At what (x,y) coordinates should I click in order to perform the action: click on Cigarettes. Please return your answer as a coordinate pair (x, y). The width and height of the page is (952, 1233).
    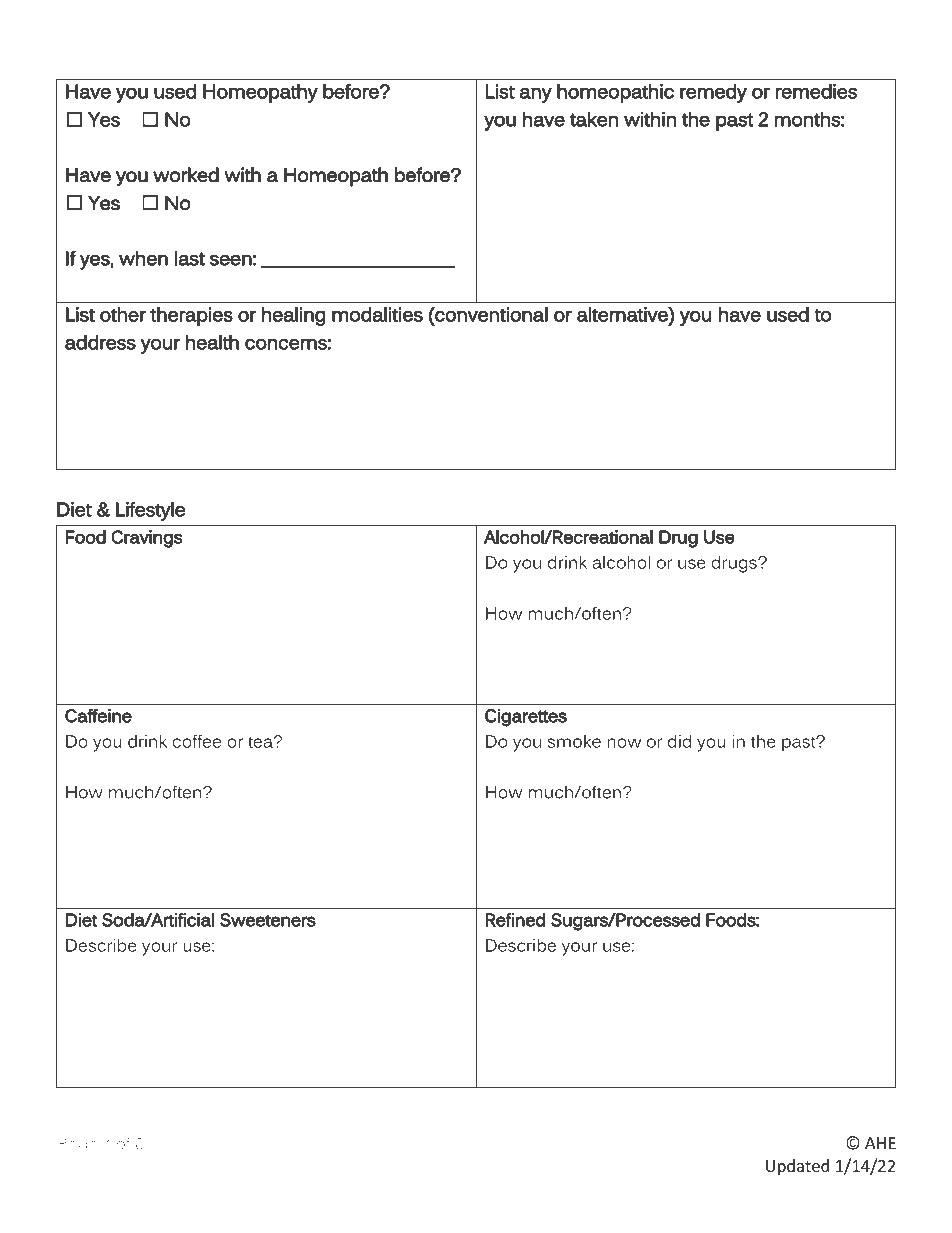
    Looking at the image, I should click on (526, 718).
